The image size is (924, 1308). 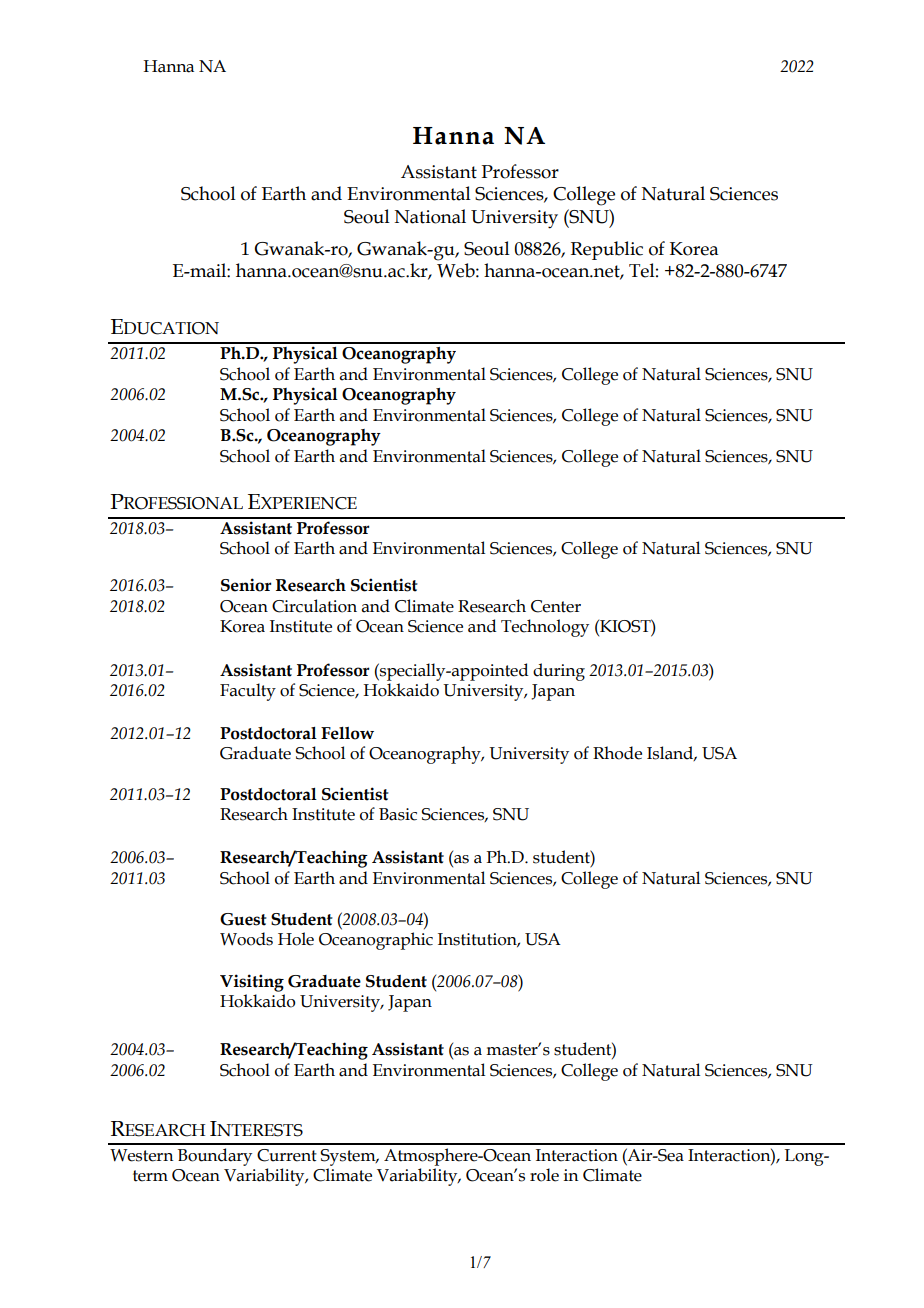 What do you see at coordinates (141, 1155) in the document?
I see `Western` at bounding box center [141, 1155].
